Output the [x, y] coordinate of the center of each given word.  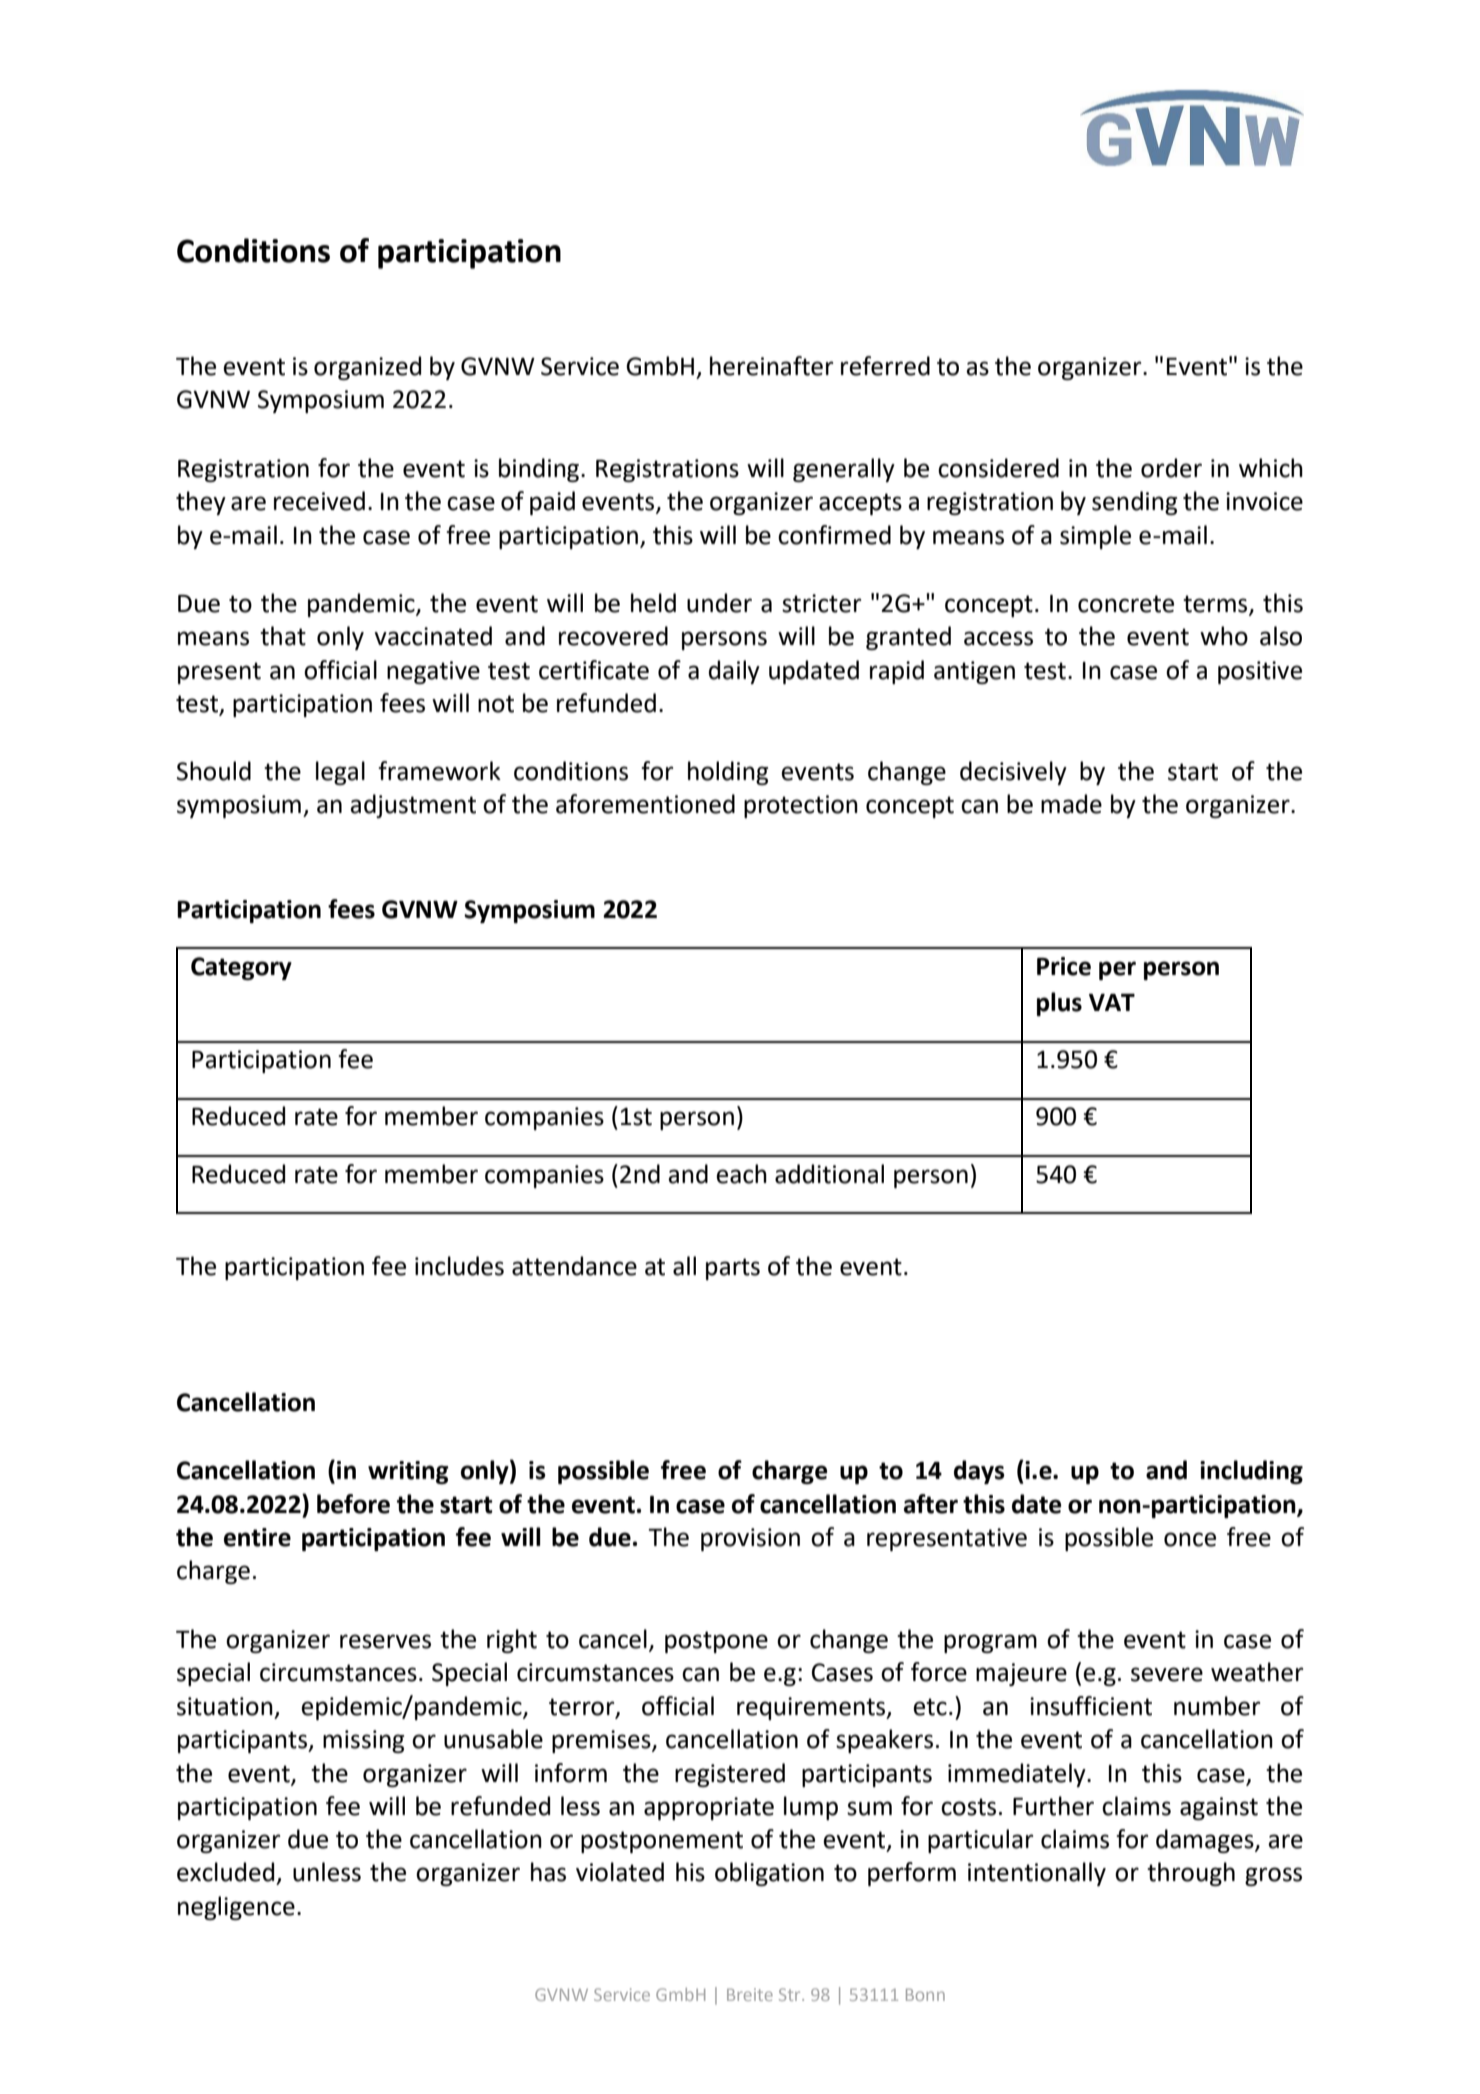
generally [844, 470]
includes [459, 1266]
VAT [1112, 1002]
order [1171, 468]
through [1191, 1874]
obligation [769, 1874]
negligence [236, 1908]
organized [367, 368]
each [741, 1174]
